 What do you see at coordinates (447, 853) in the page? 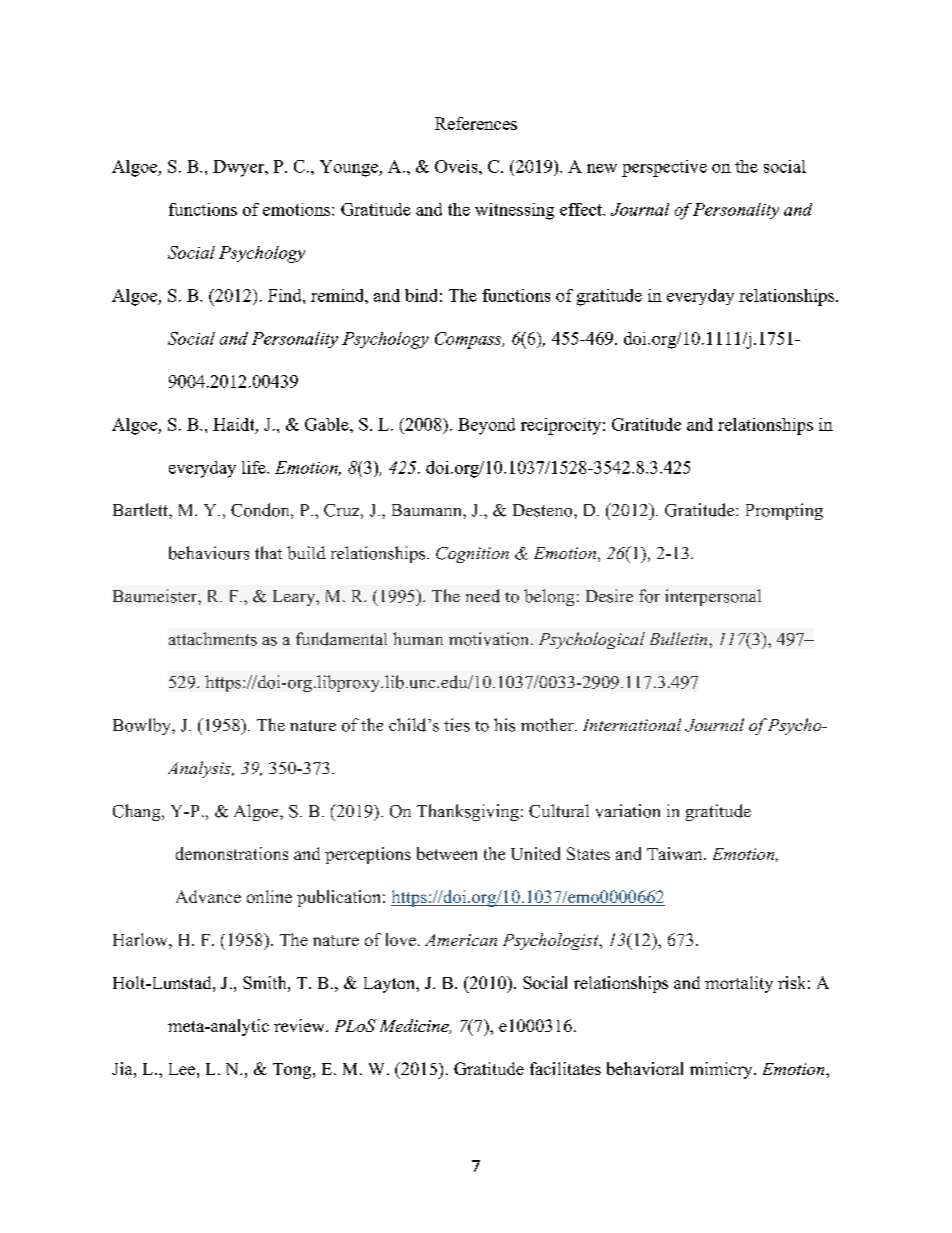
I see `between` at bounding box center [447, 853].
